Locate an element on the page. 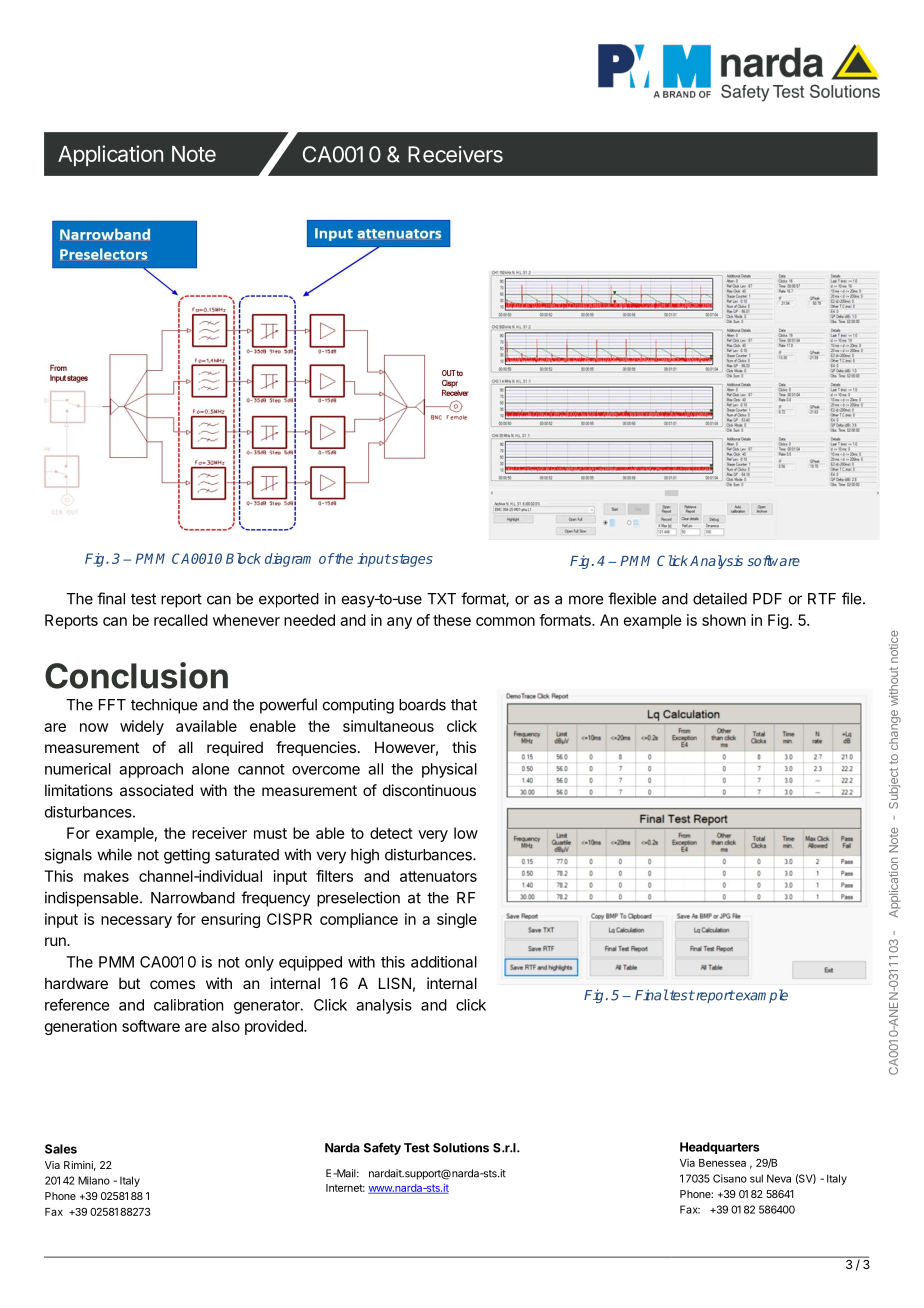 The width and height of the image is (924, 1308). single is located at coordinates (457, 920).
